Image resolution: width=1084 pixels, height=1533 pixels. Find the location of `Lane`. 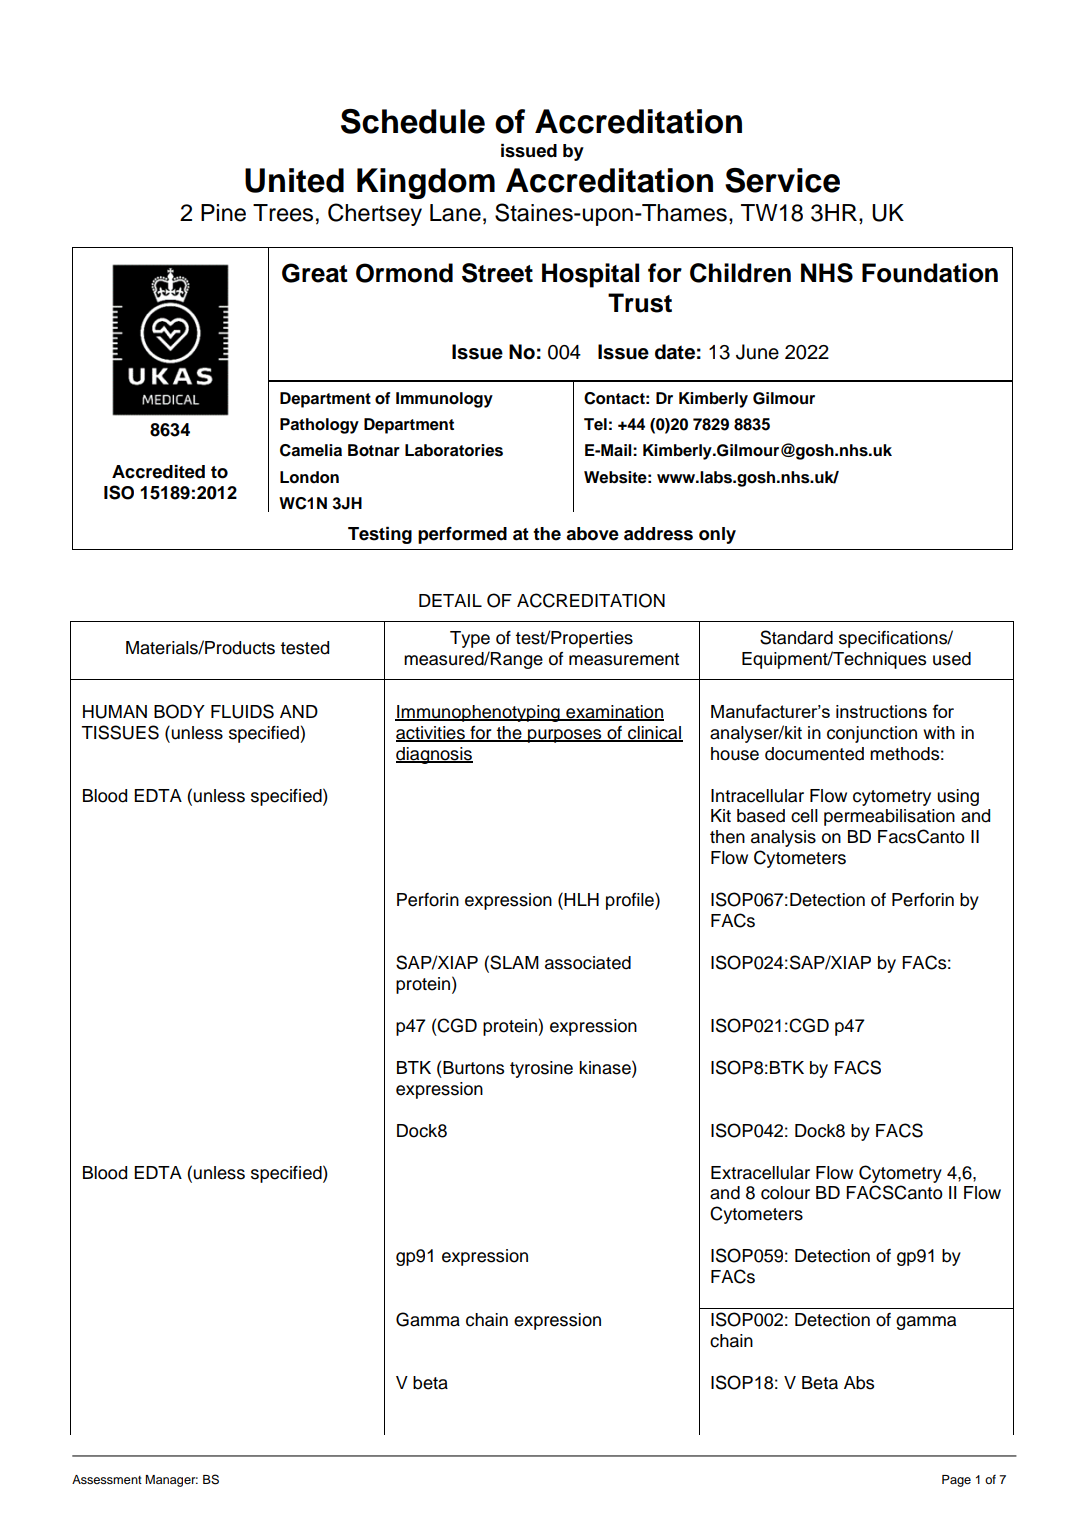

Lane is located at coordinates (455, 213).
